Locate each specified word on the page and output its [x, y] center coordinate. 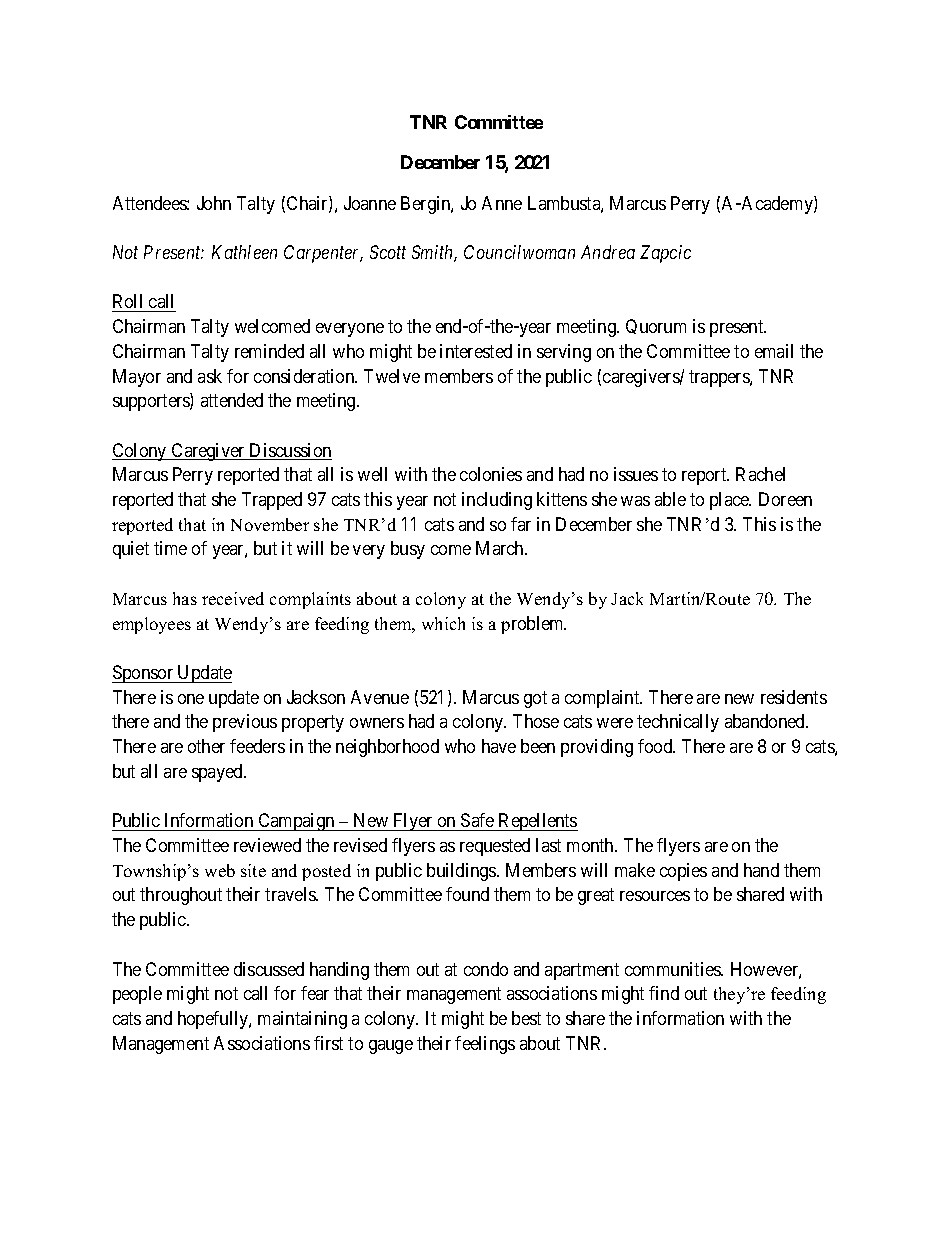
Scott [388, 252]
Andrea [608, 252]
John [214, 203]
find [664, 993]
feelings [485, 1045]
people [137, 995]
